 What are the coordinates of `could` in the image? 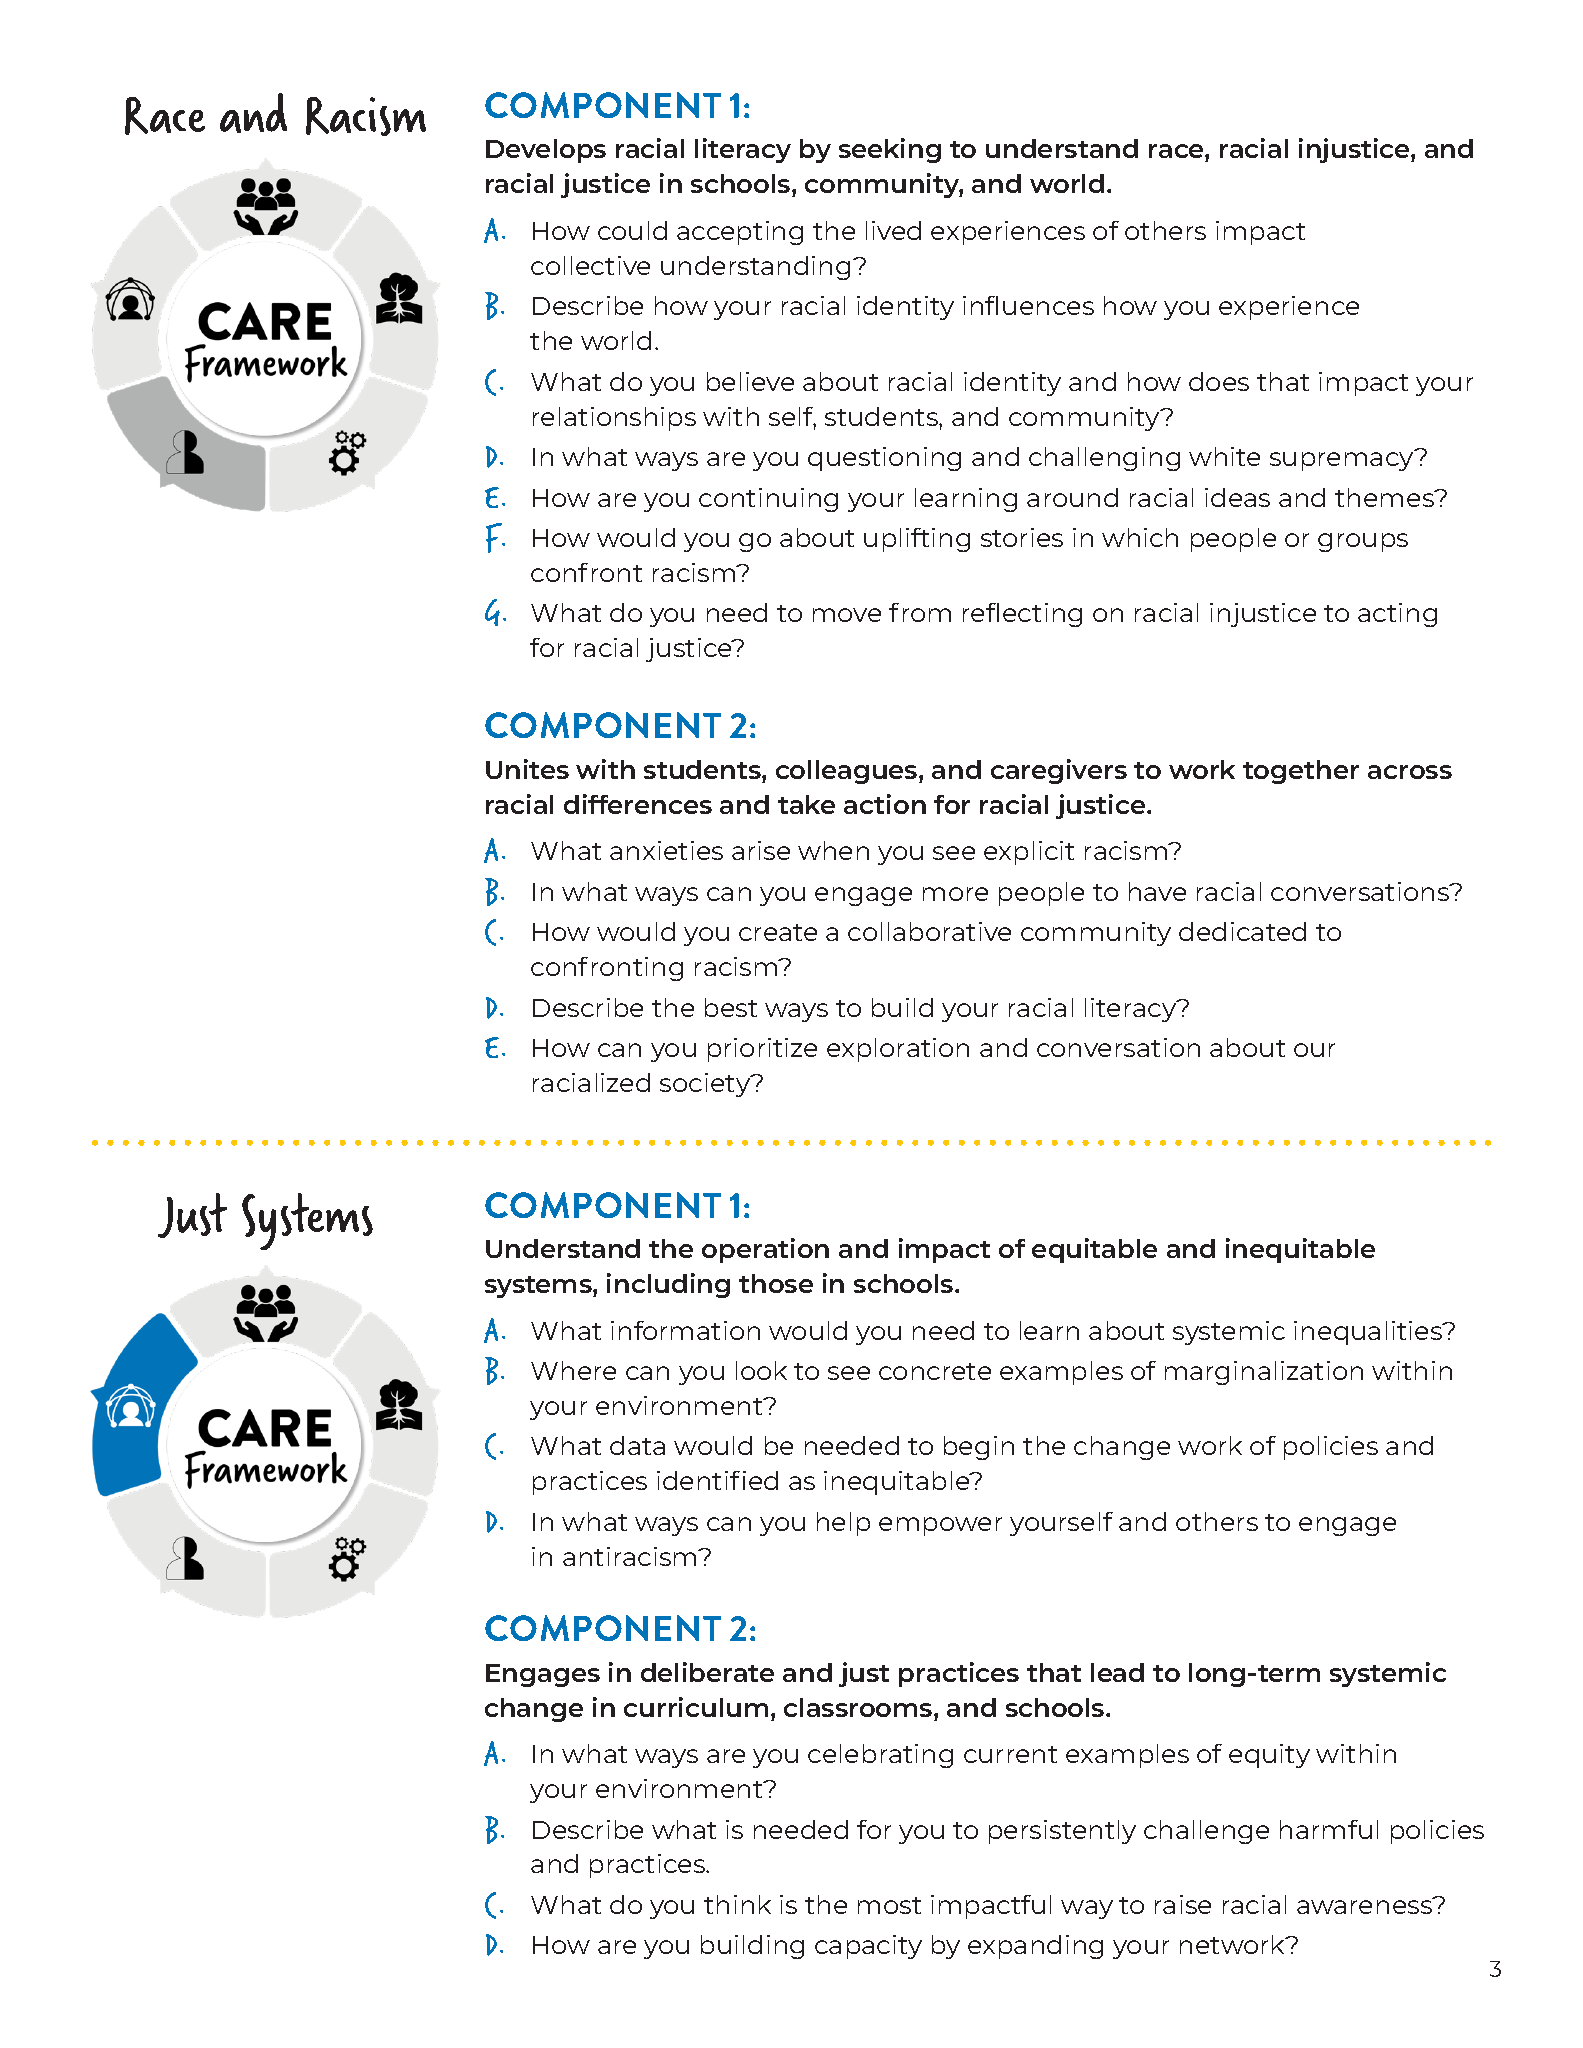 It's located at (632, 230).
